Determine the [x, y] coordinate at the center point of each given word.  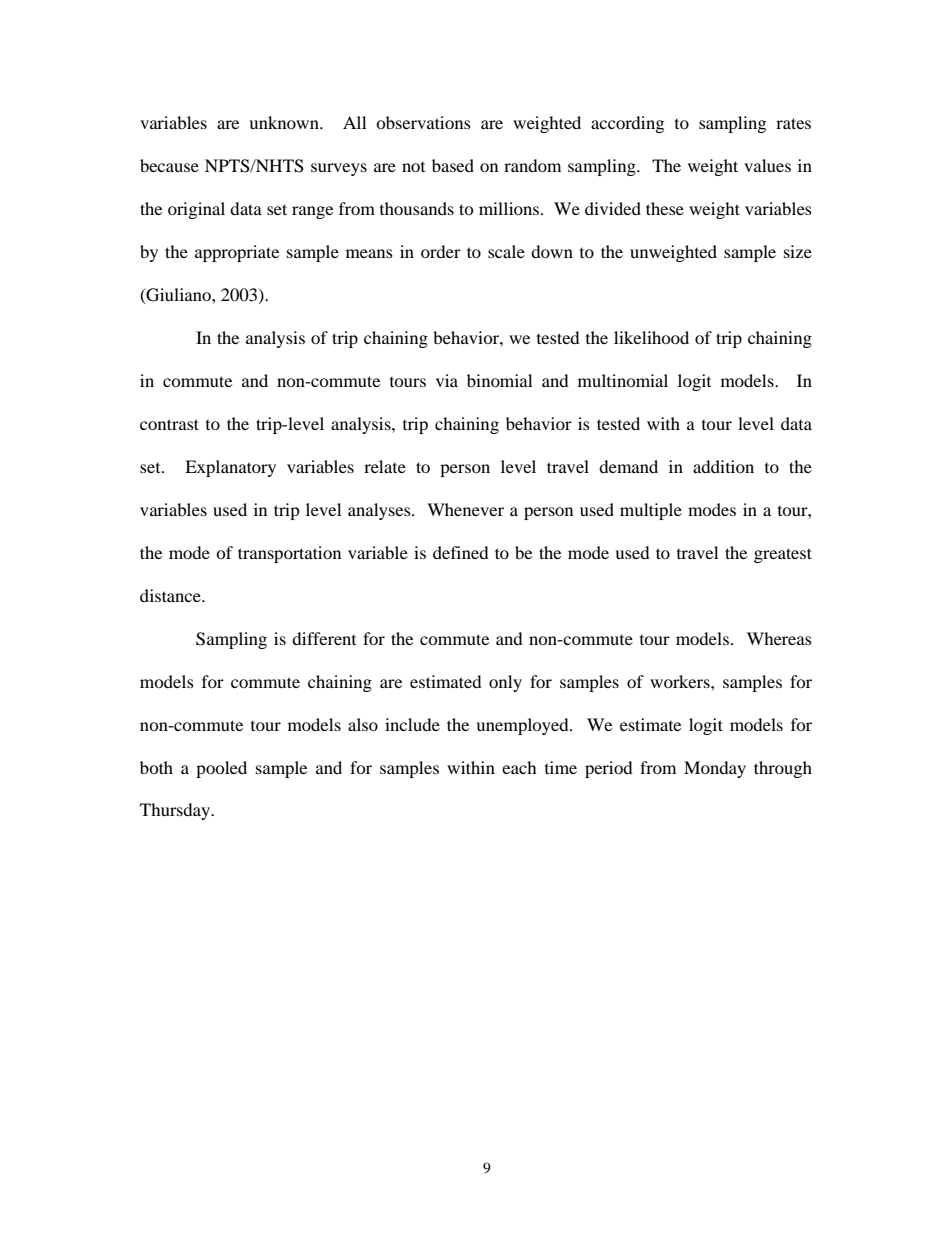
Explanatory [230, 468]
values [767, 165]
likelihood [651, 337]
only [505, 683]
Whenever [465, 509]
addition [723, 466]
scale [506, 251]
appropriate [237, 253]
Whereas [779, 638]
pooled [221, 769]
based [453, 165]
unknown [285, 122]
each [519, 767]
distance [171, 595]
